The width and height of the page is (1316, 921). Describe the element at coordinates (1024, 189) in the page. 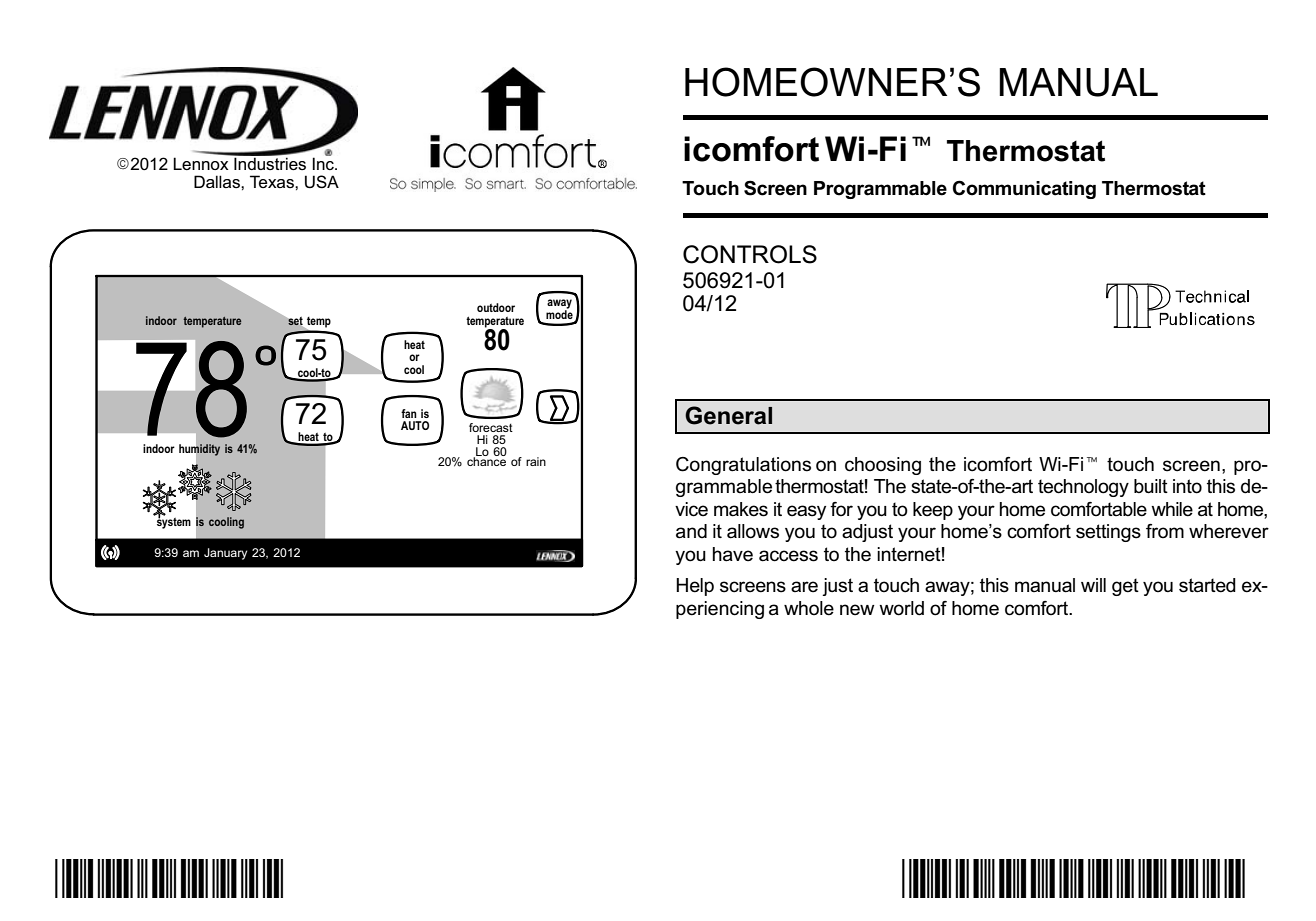

I see `Communicating` at that location.
